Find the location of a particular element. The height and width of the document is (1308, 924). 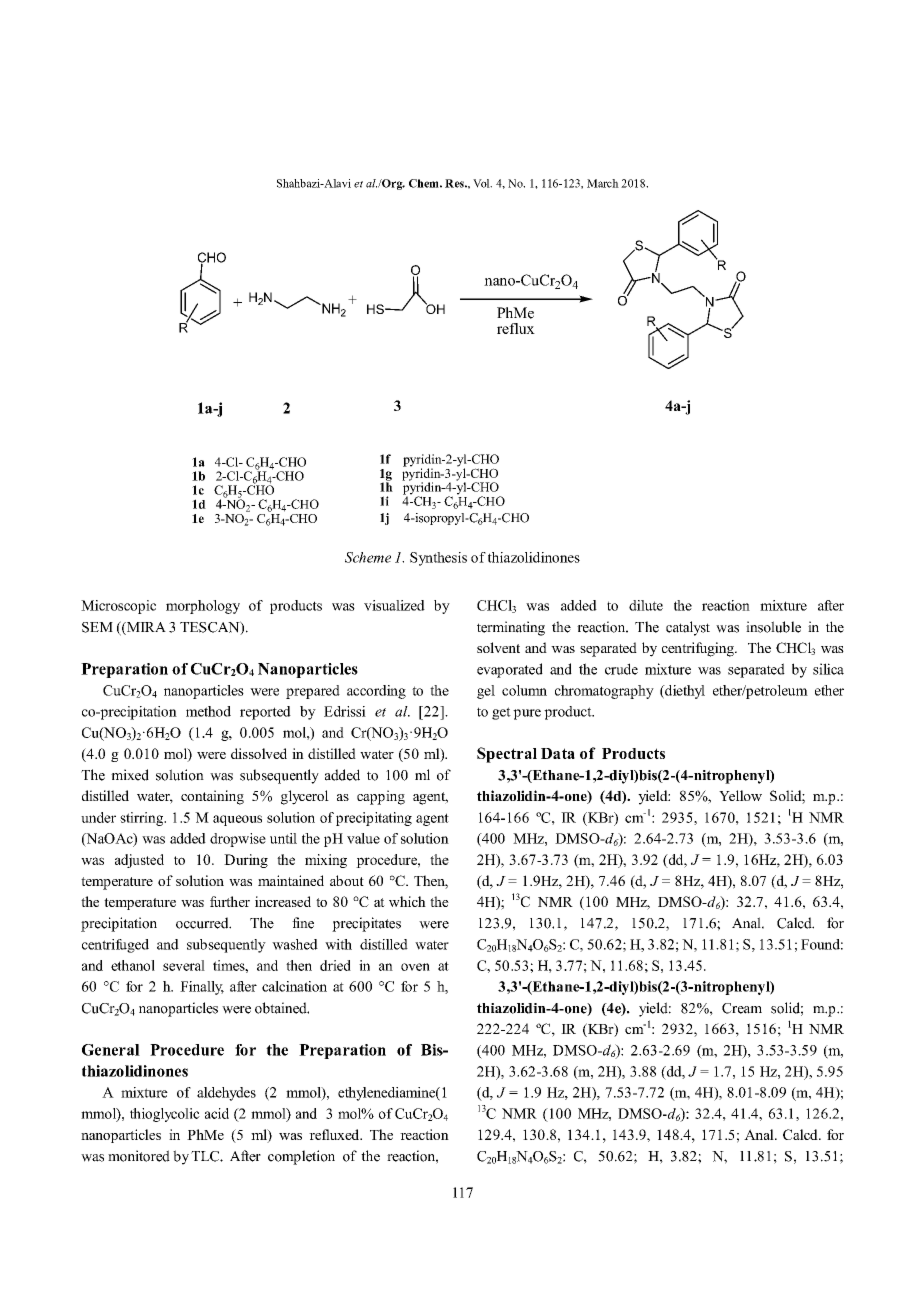

acid is located at coordinates (217, 1113).
